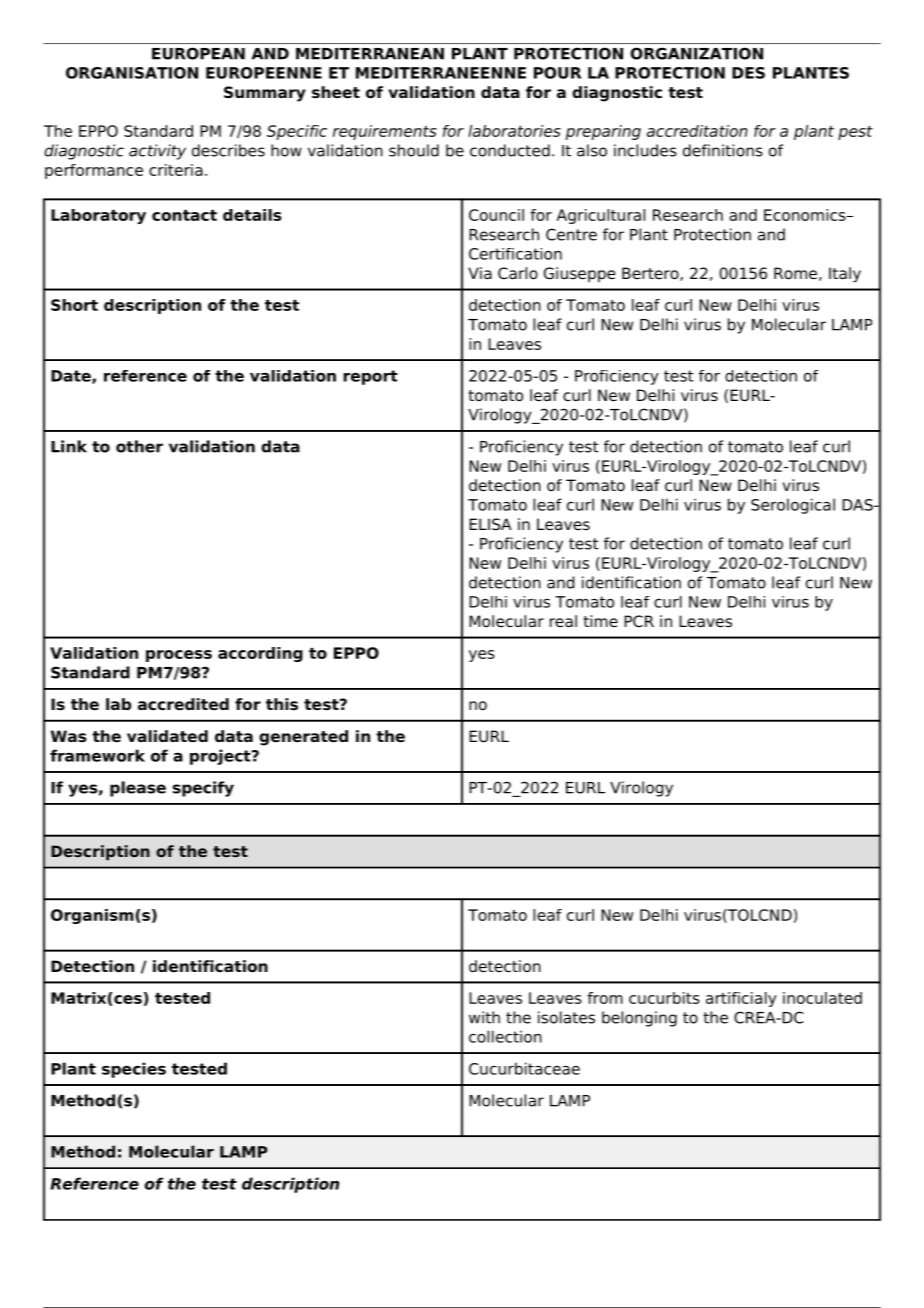 Image resolution: width=924 pixels, height=1308 pixels. Describe the element at coordinates (132, 73) in the document. I see `ORGANISATION` at that location.
